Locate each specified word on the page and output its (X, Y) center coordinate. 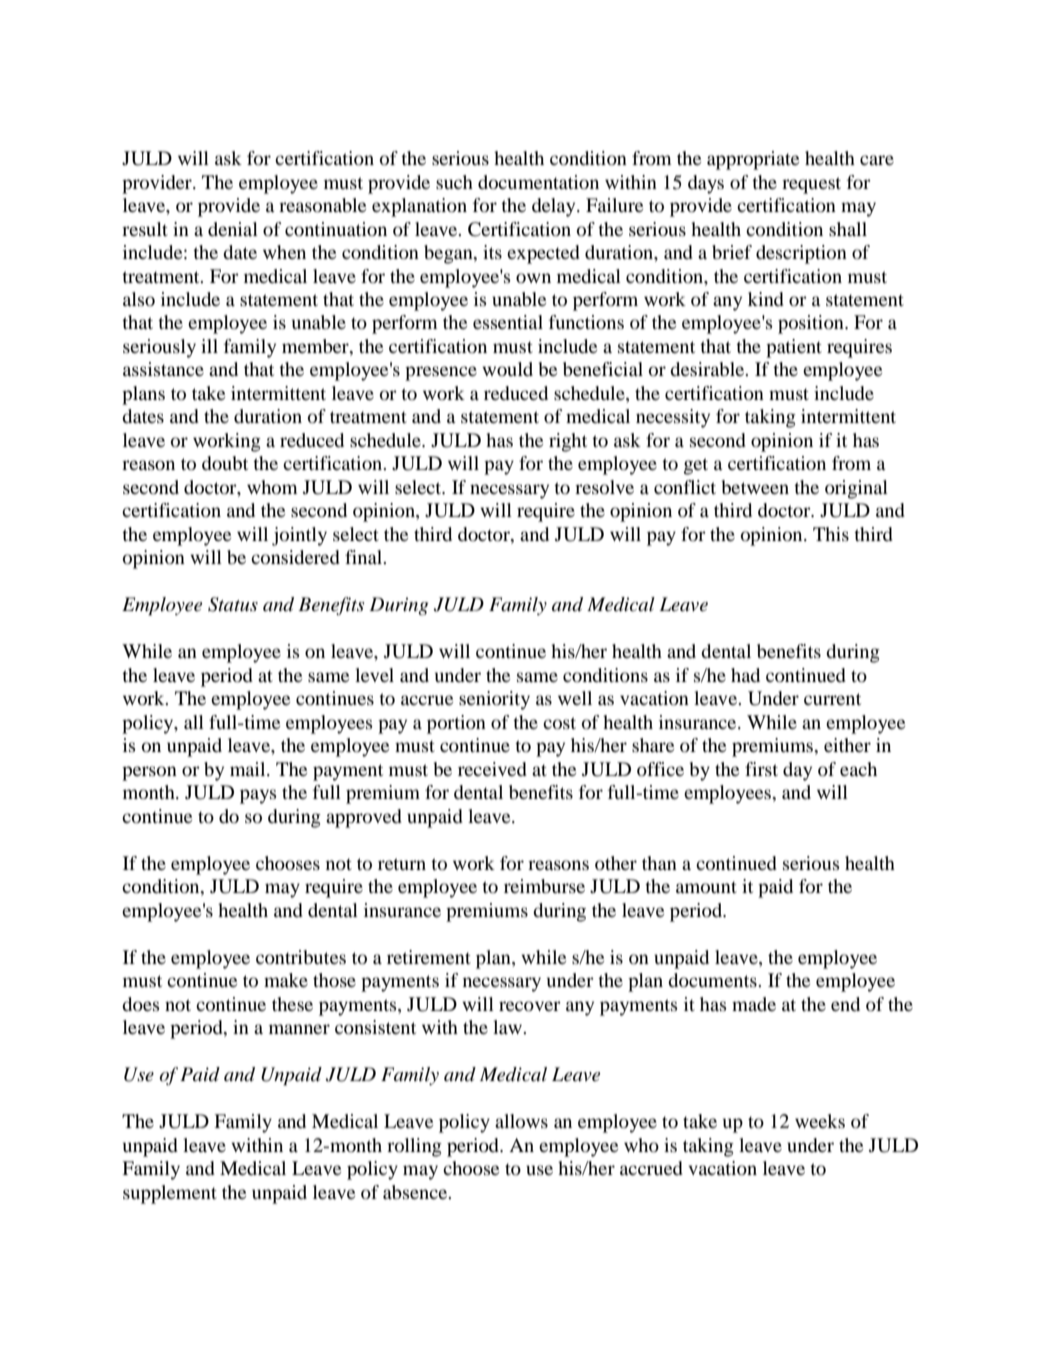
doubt (225, 463)
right (568, 442)
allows (521, 1121)
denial (233, 229)
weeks (820, 1121)
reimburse (544, 886)
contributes (301, 957)
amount (706, 887)
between (755, 487)
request (811, 185)
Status (233, 604)
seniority (494, 700)
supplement (170, 1194)
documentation (538, 182)
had (745, 675)
